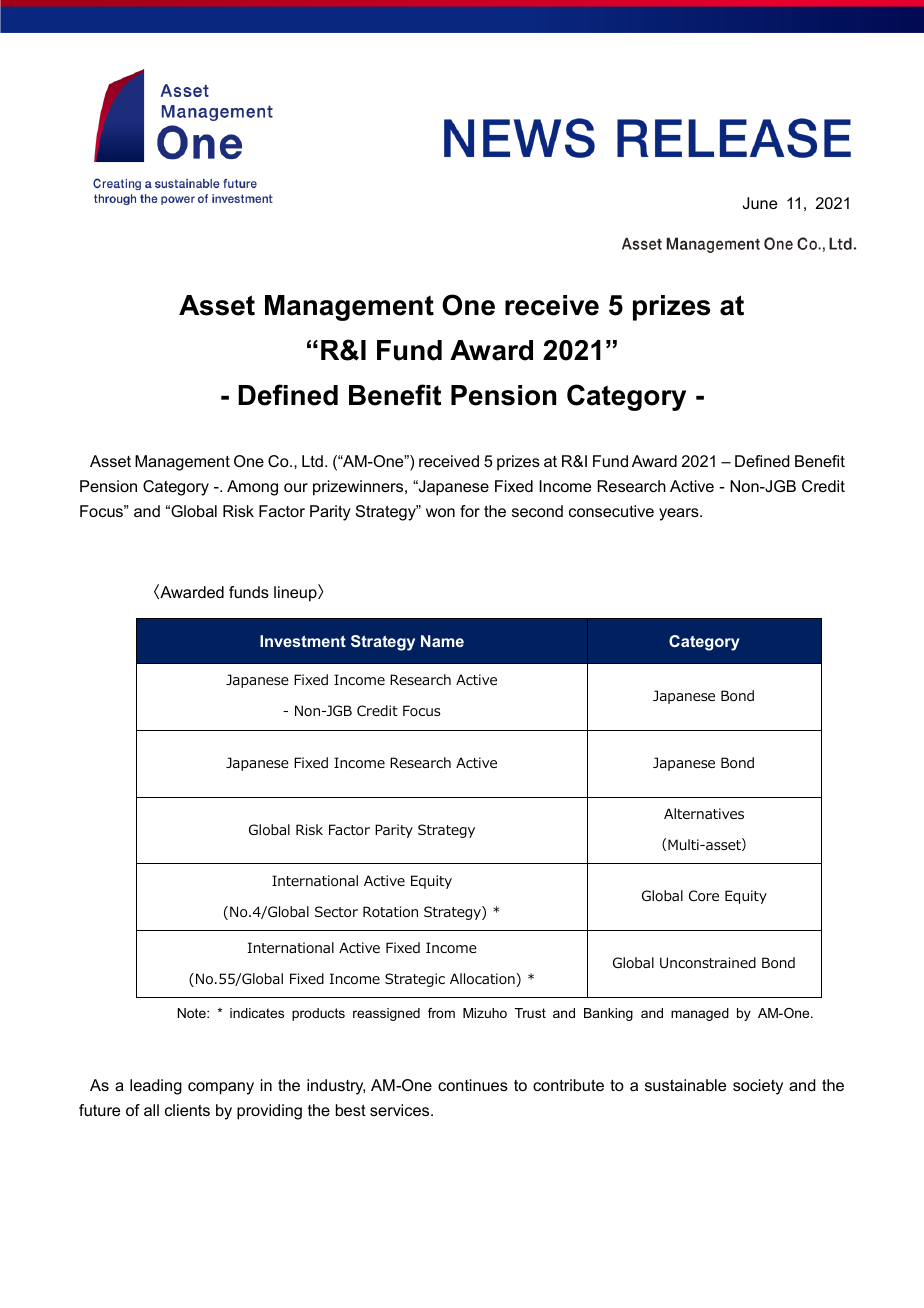  I want to click on consecutive, so click(611, 511).
